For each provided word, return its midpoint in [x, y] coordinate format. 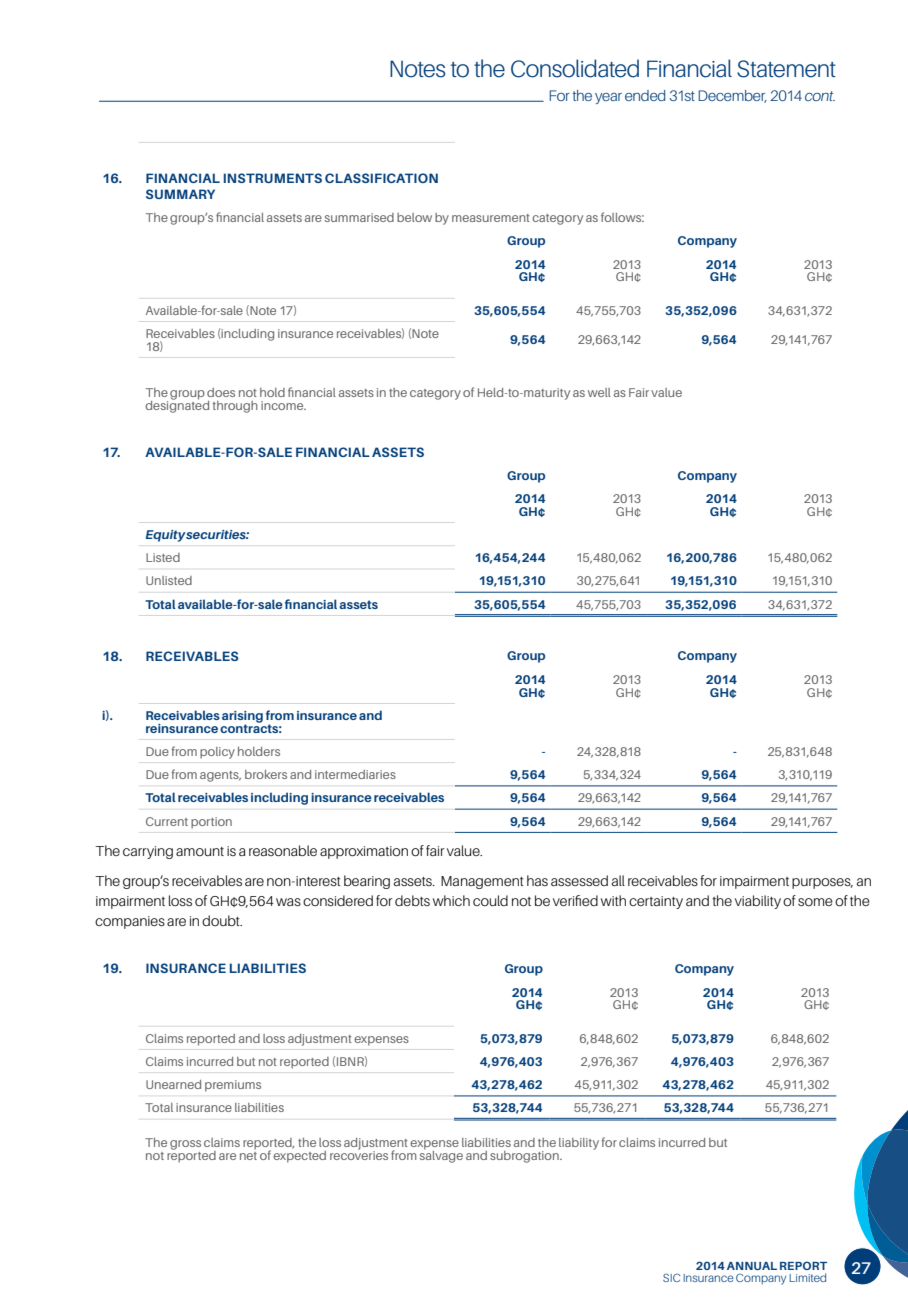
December [732, 96]
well [599, 392]
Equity [166, 536]
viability [758, 902]
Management [482, 882]
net [248, 1154]
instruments [273, 178]
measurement [491, 218]
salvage [441, 1155]
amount [200, 851]
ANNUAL [752, 1266]
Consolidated [575, 68]
